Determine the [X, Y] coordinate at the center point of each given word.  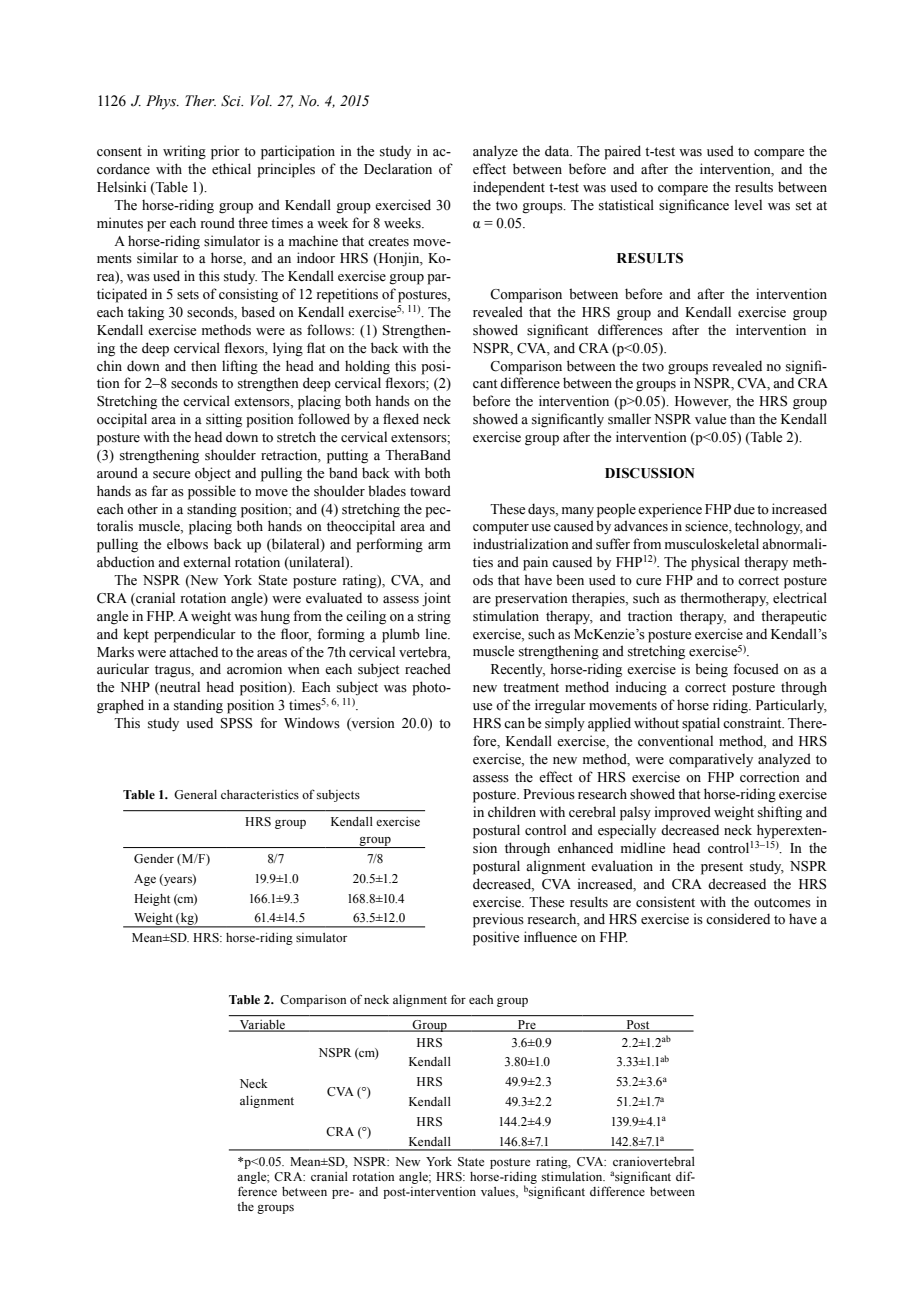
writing [184, 152]
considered [738, 919]
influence [550, 937]
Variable [262, 1026]
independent [509, 188]
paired [622, 152]
